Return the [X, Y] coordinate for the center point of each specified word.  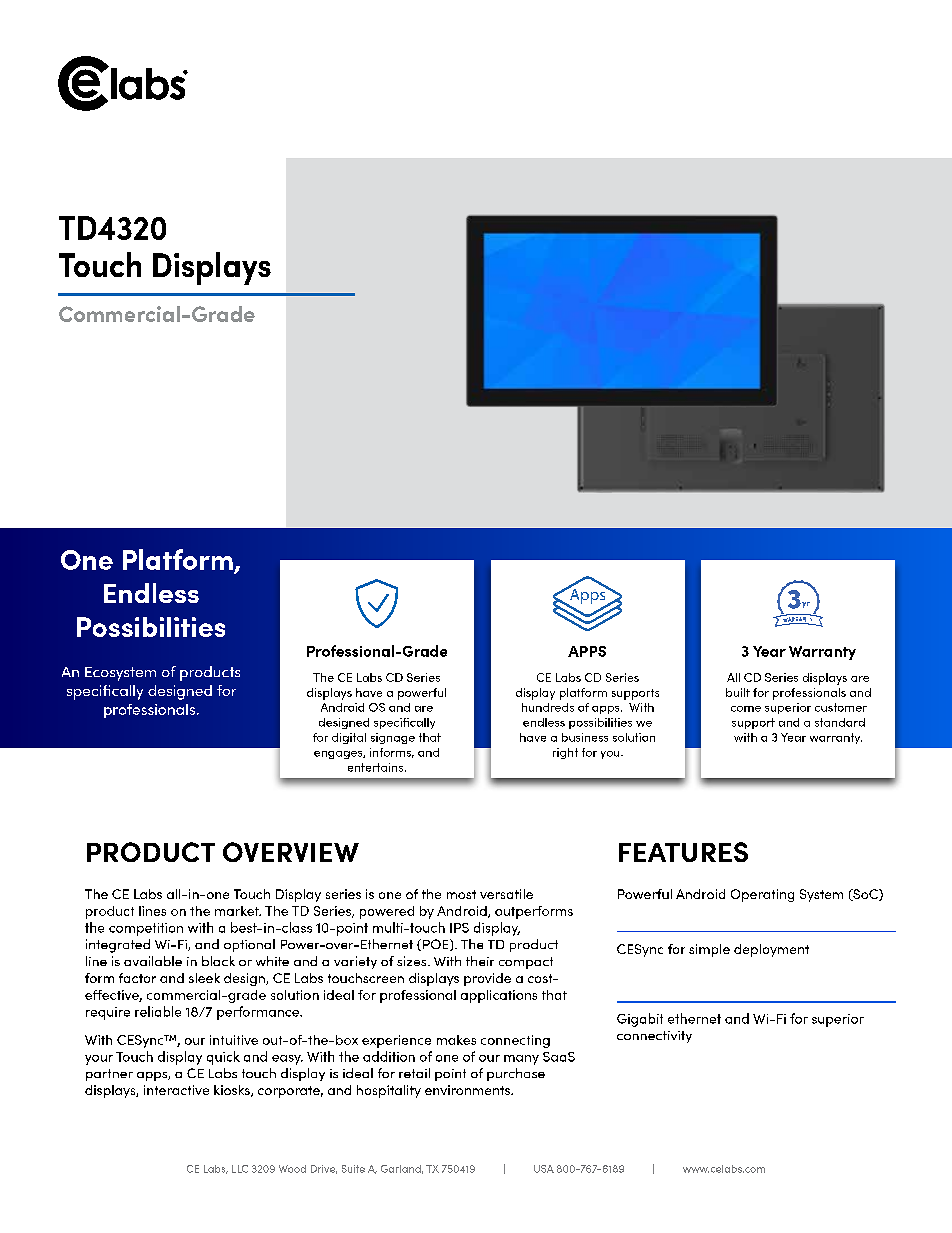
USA [544, 1169]
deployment [771, 950]
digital [349, 738]
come [746, 709]
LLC [240, 1169]
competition [146, 929]
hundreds [548, 707]
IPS [459, 928]
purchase [516, 1074]
